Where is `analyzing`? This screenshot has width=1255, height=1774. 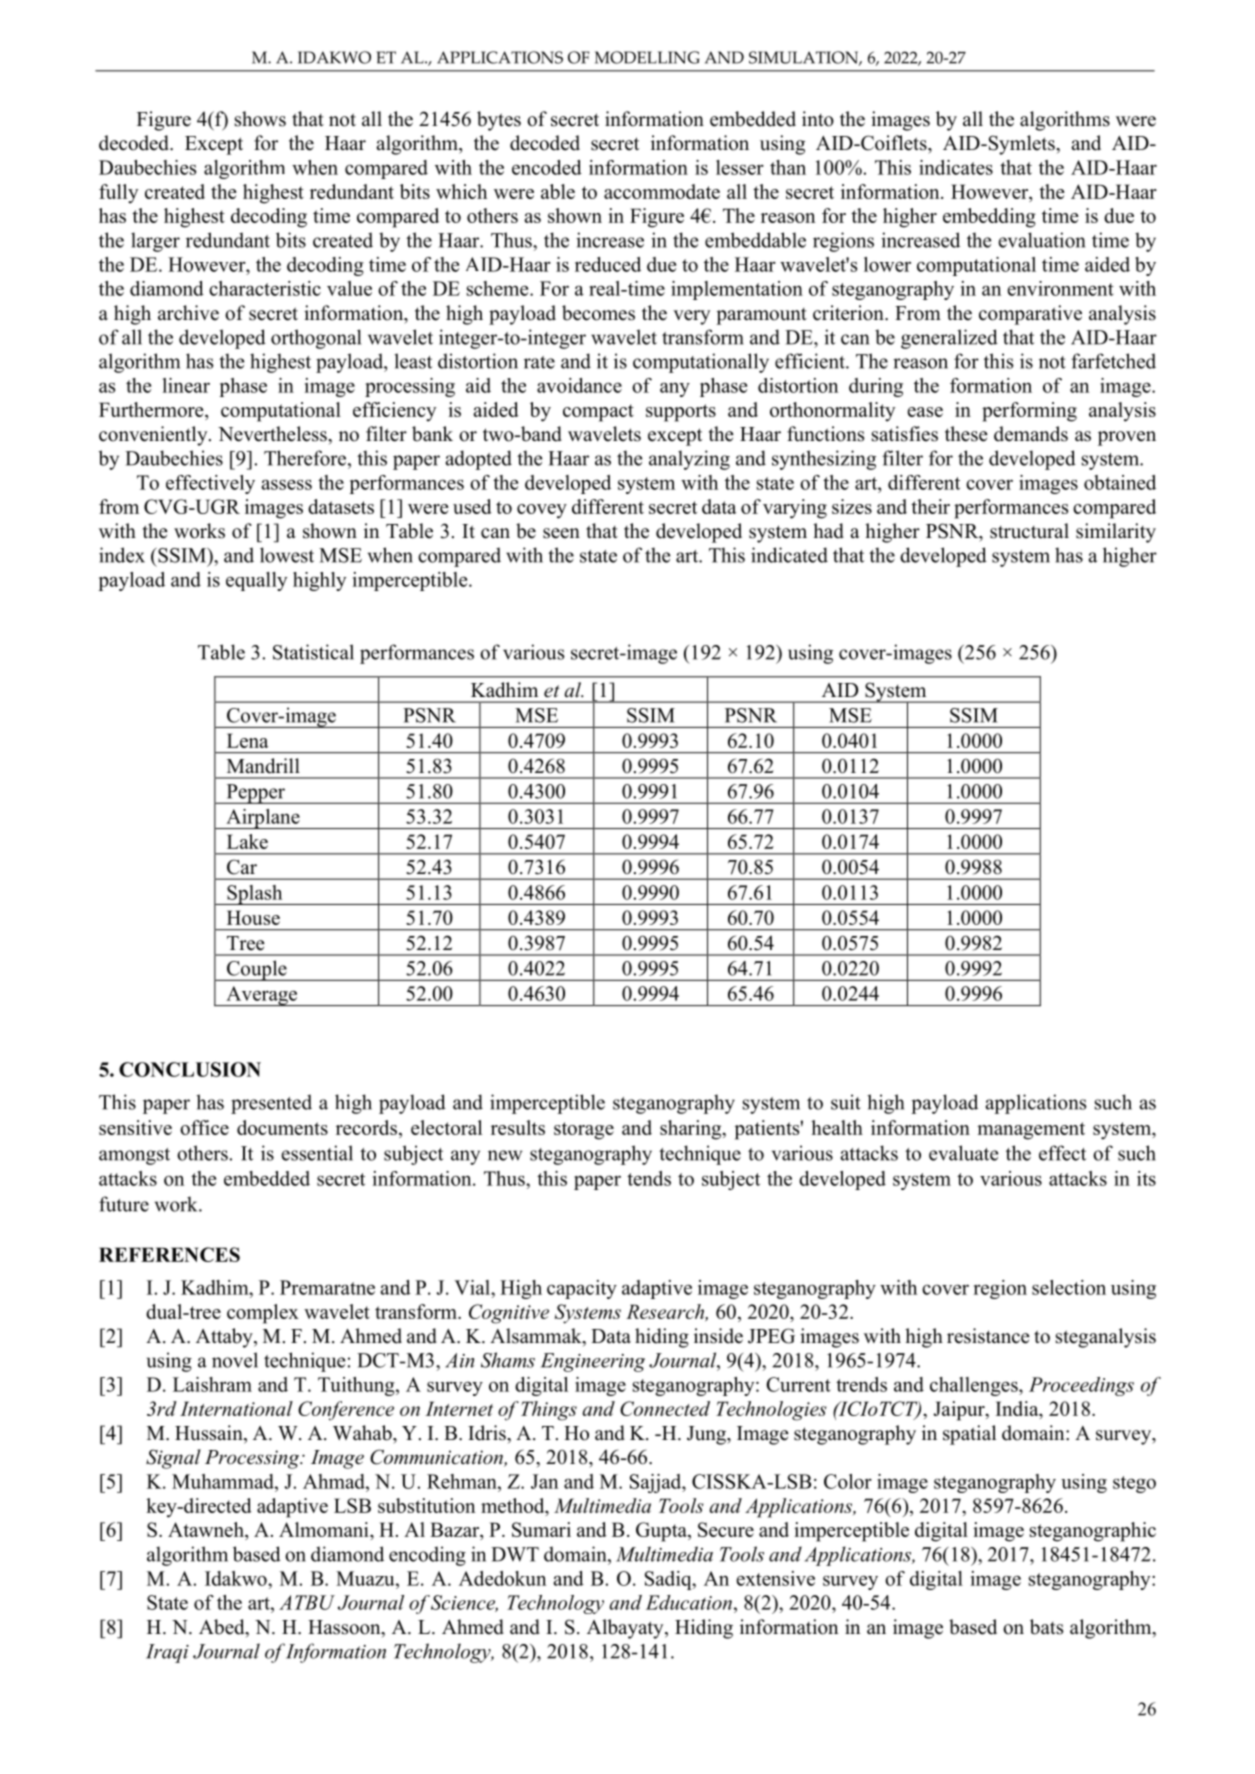 analyzing is located at coordinates (689, 460).
